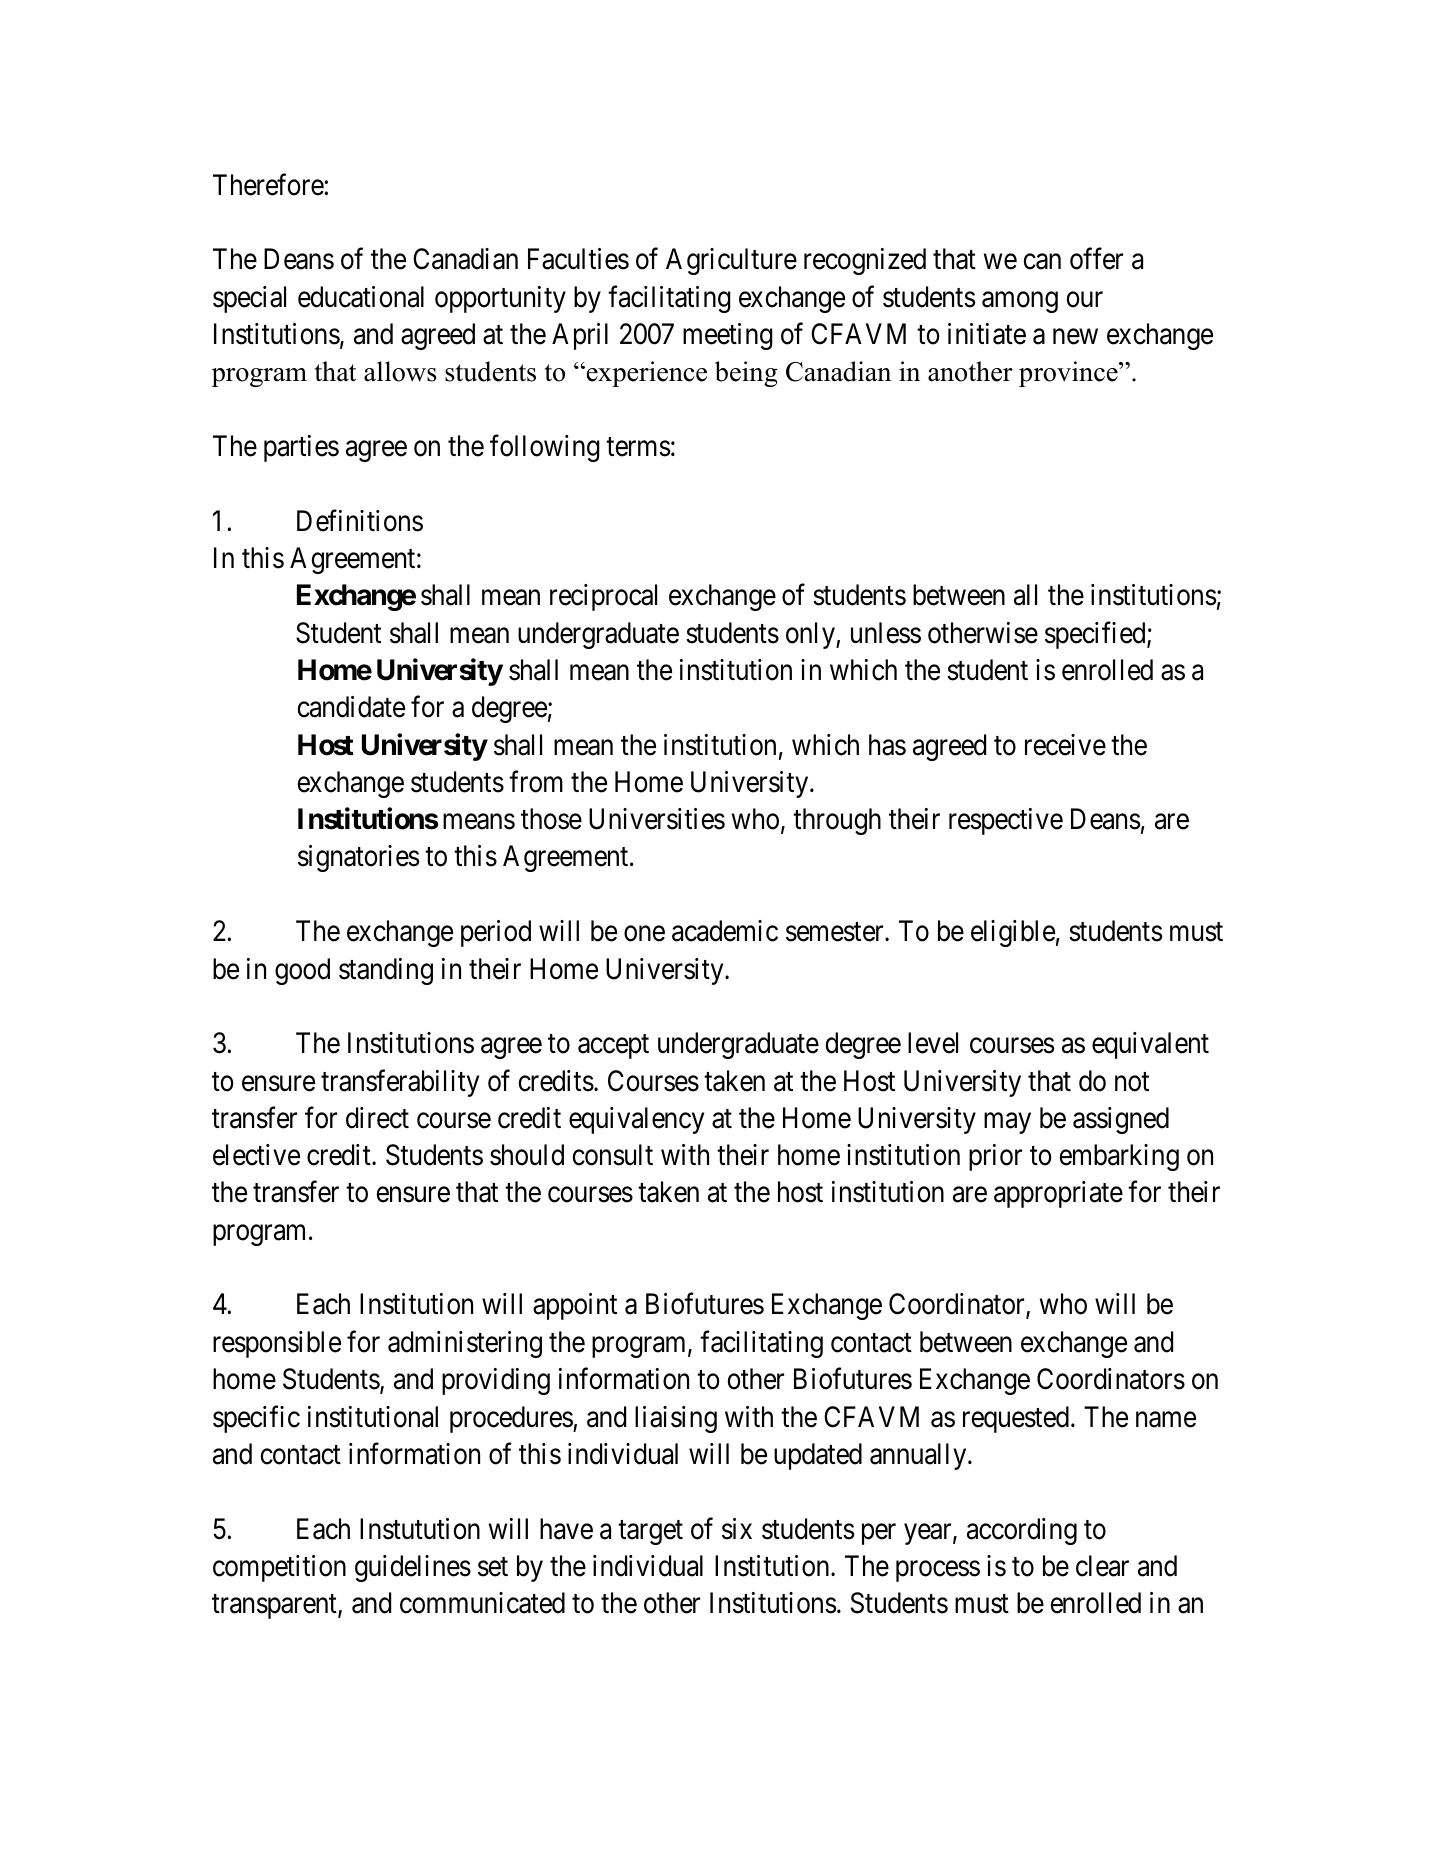 This page has width=1440, height=1863. Describe the element at coordinates (1102, 1566) in the page. I see `clear` at that location.
